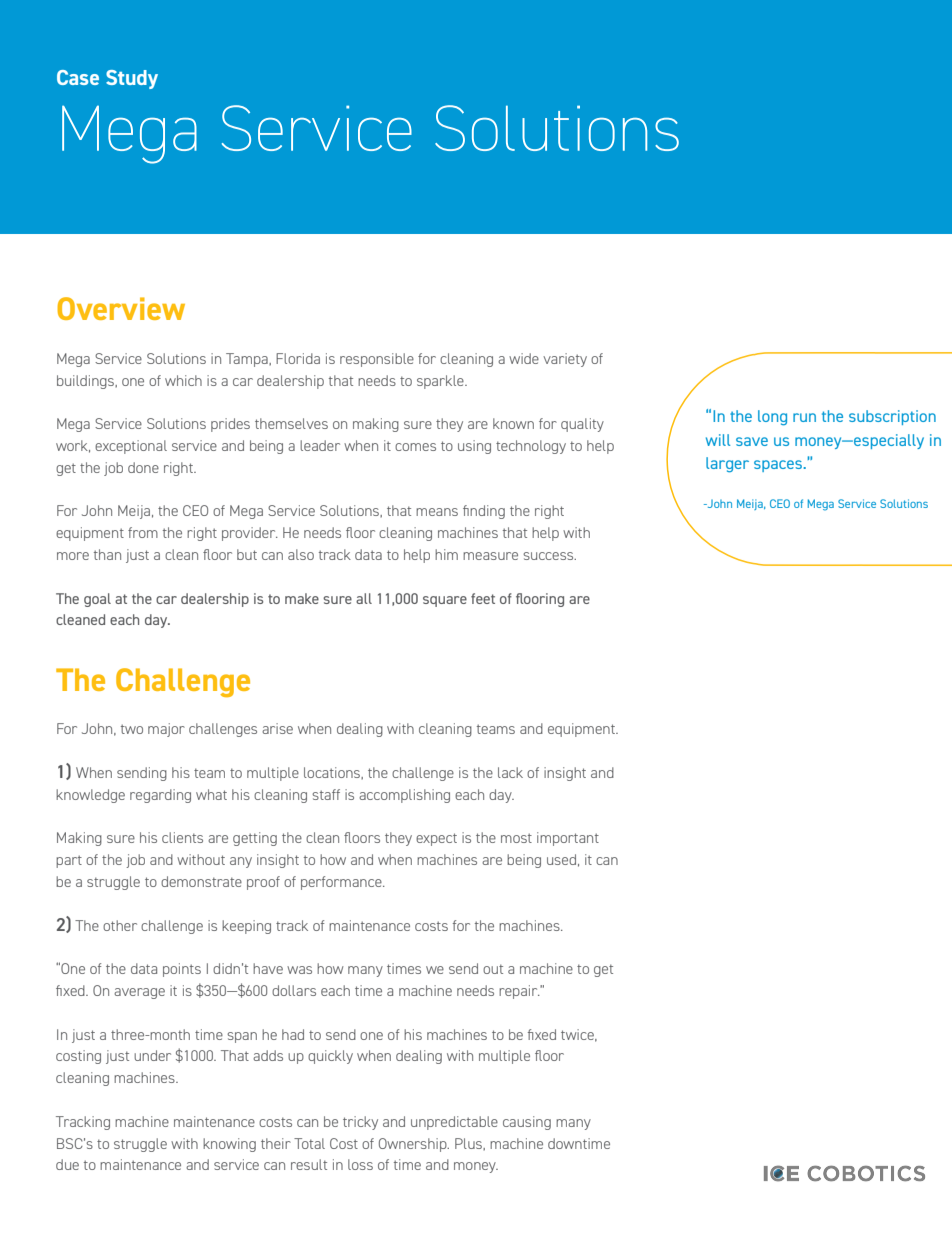  I want to click on knowing, so click(229, 1145).
